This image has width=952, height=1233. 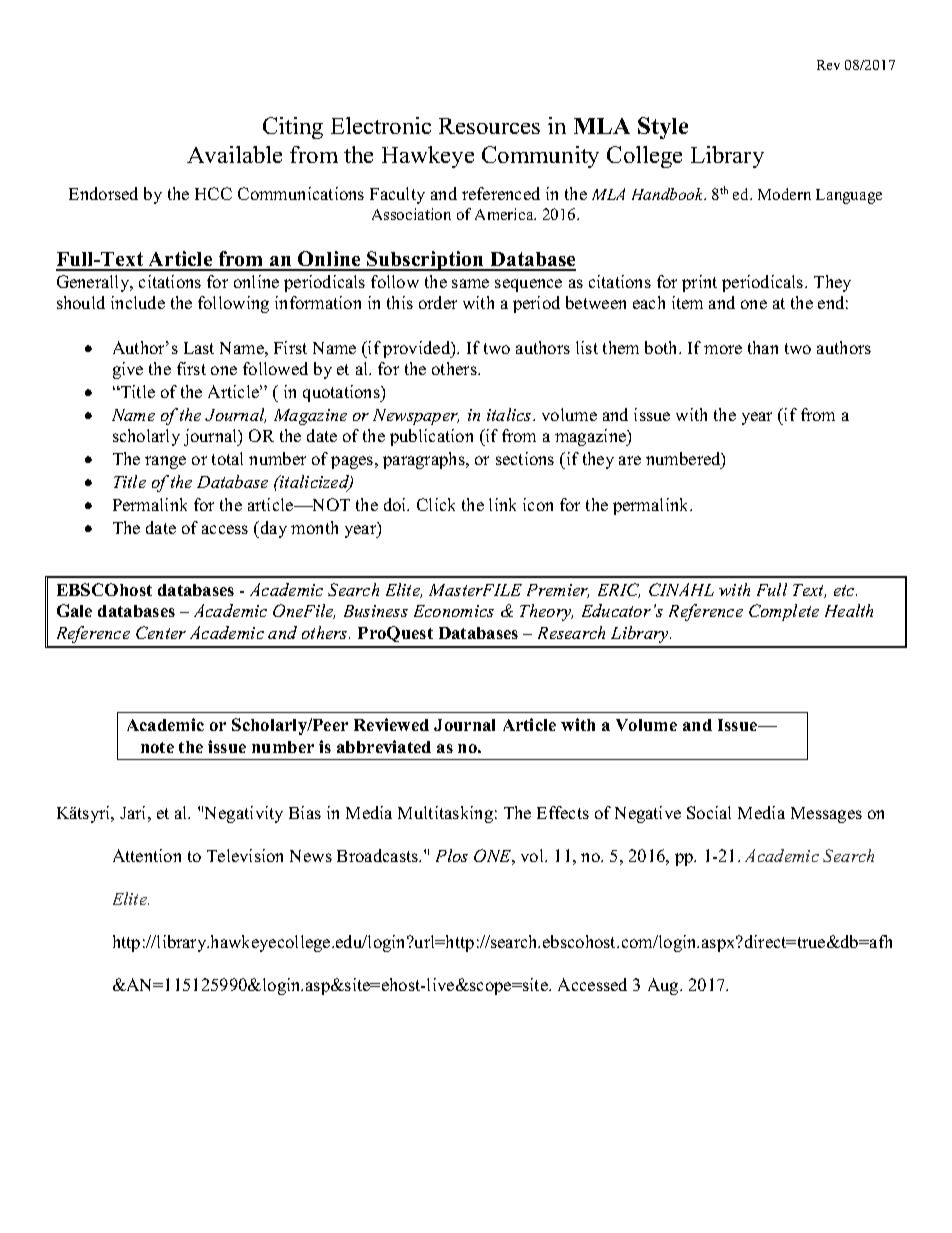 I want to click on Complete, so click(x=784, y=612).
